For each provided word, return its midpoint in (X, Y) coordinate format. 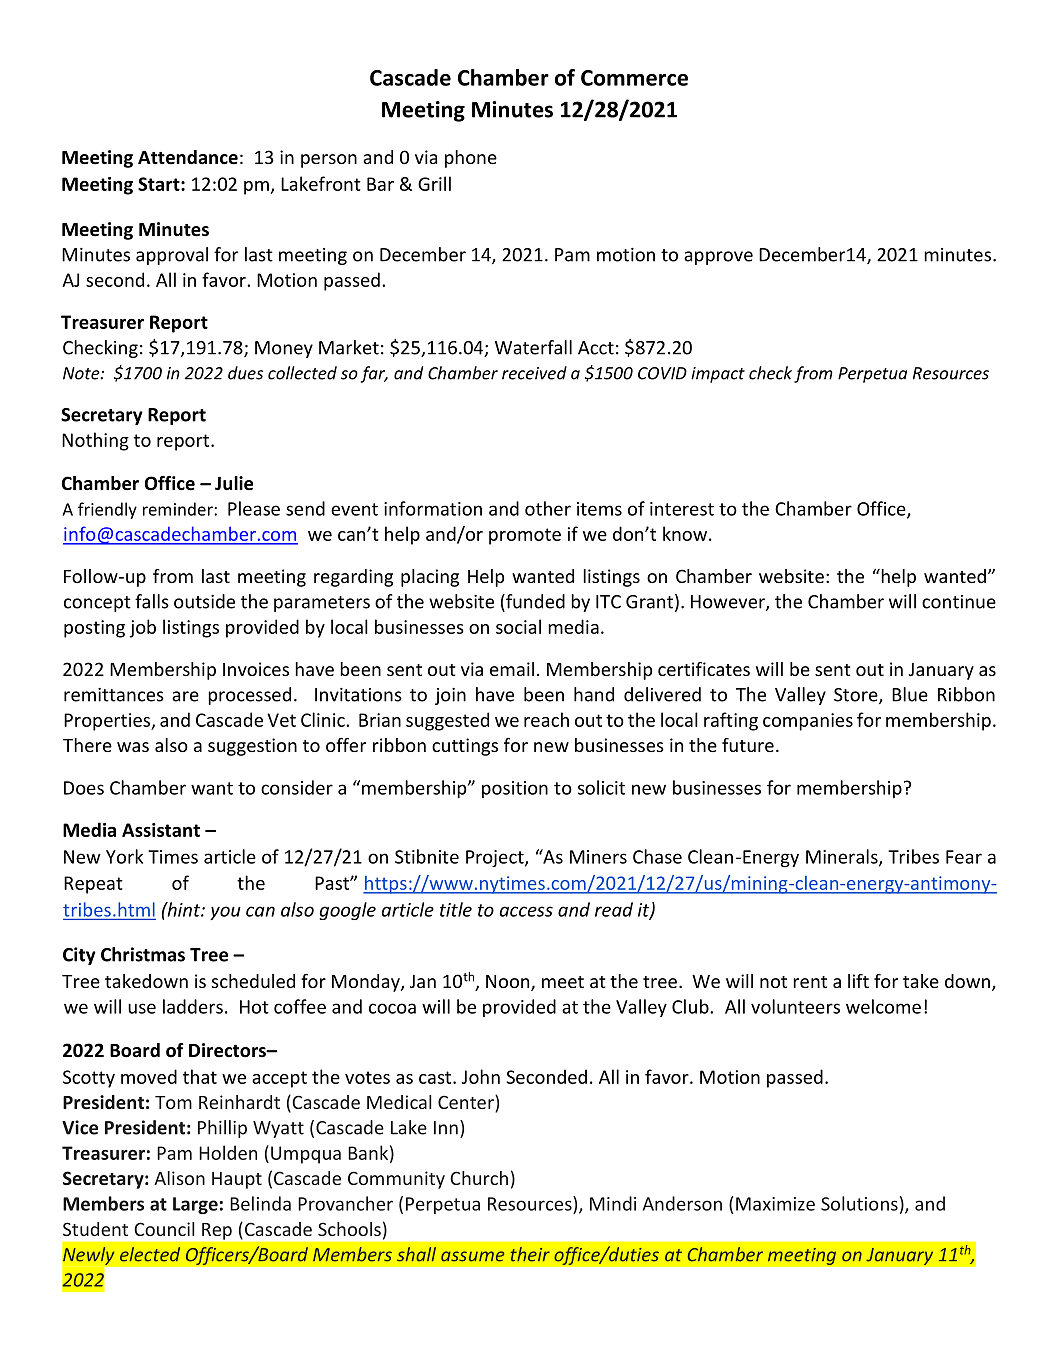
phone (471, 159)
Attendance (188, 157)
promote (525, 536)
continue (959, 602)
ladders (193, 1006)
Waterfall (533, 347)
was (133, 747)
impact (718, 375)
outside (204, 601)
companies (808, 722)
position (515, 789)
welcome (883, 1006)
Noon (509, 983)
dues (245, 373)
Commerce (634, 78)
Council (164, 1229)
